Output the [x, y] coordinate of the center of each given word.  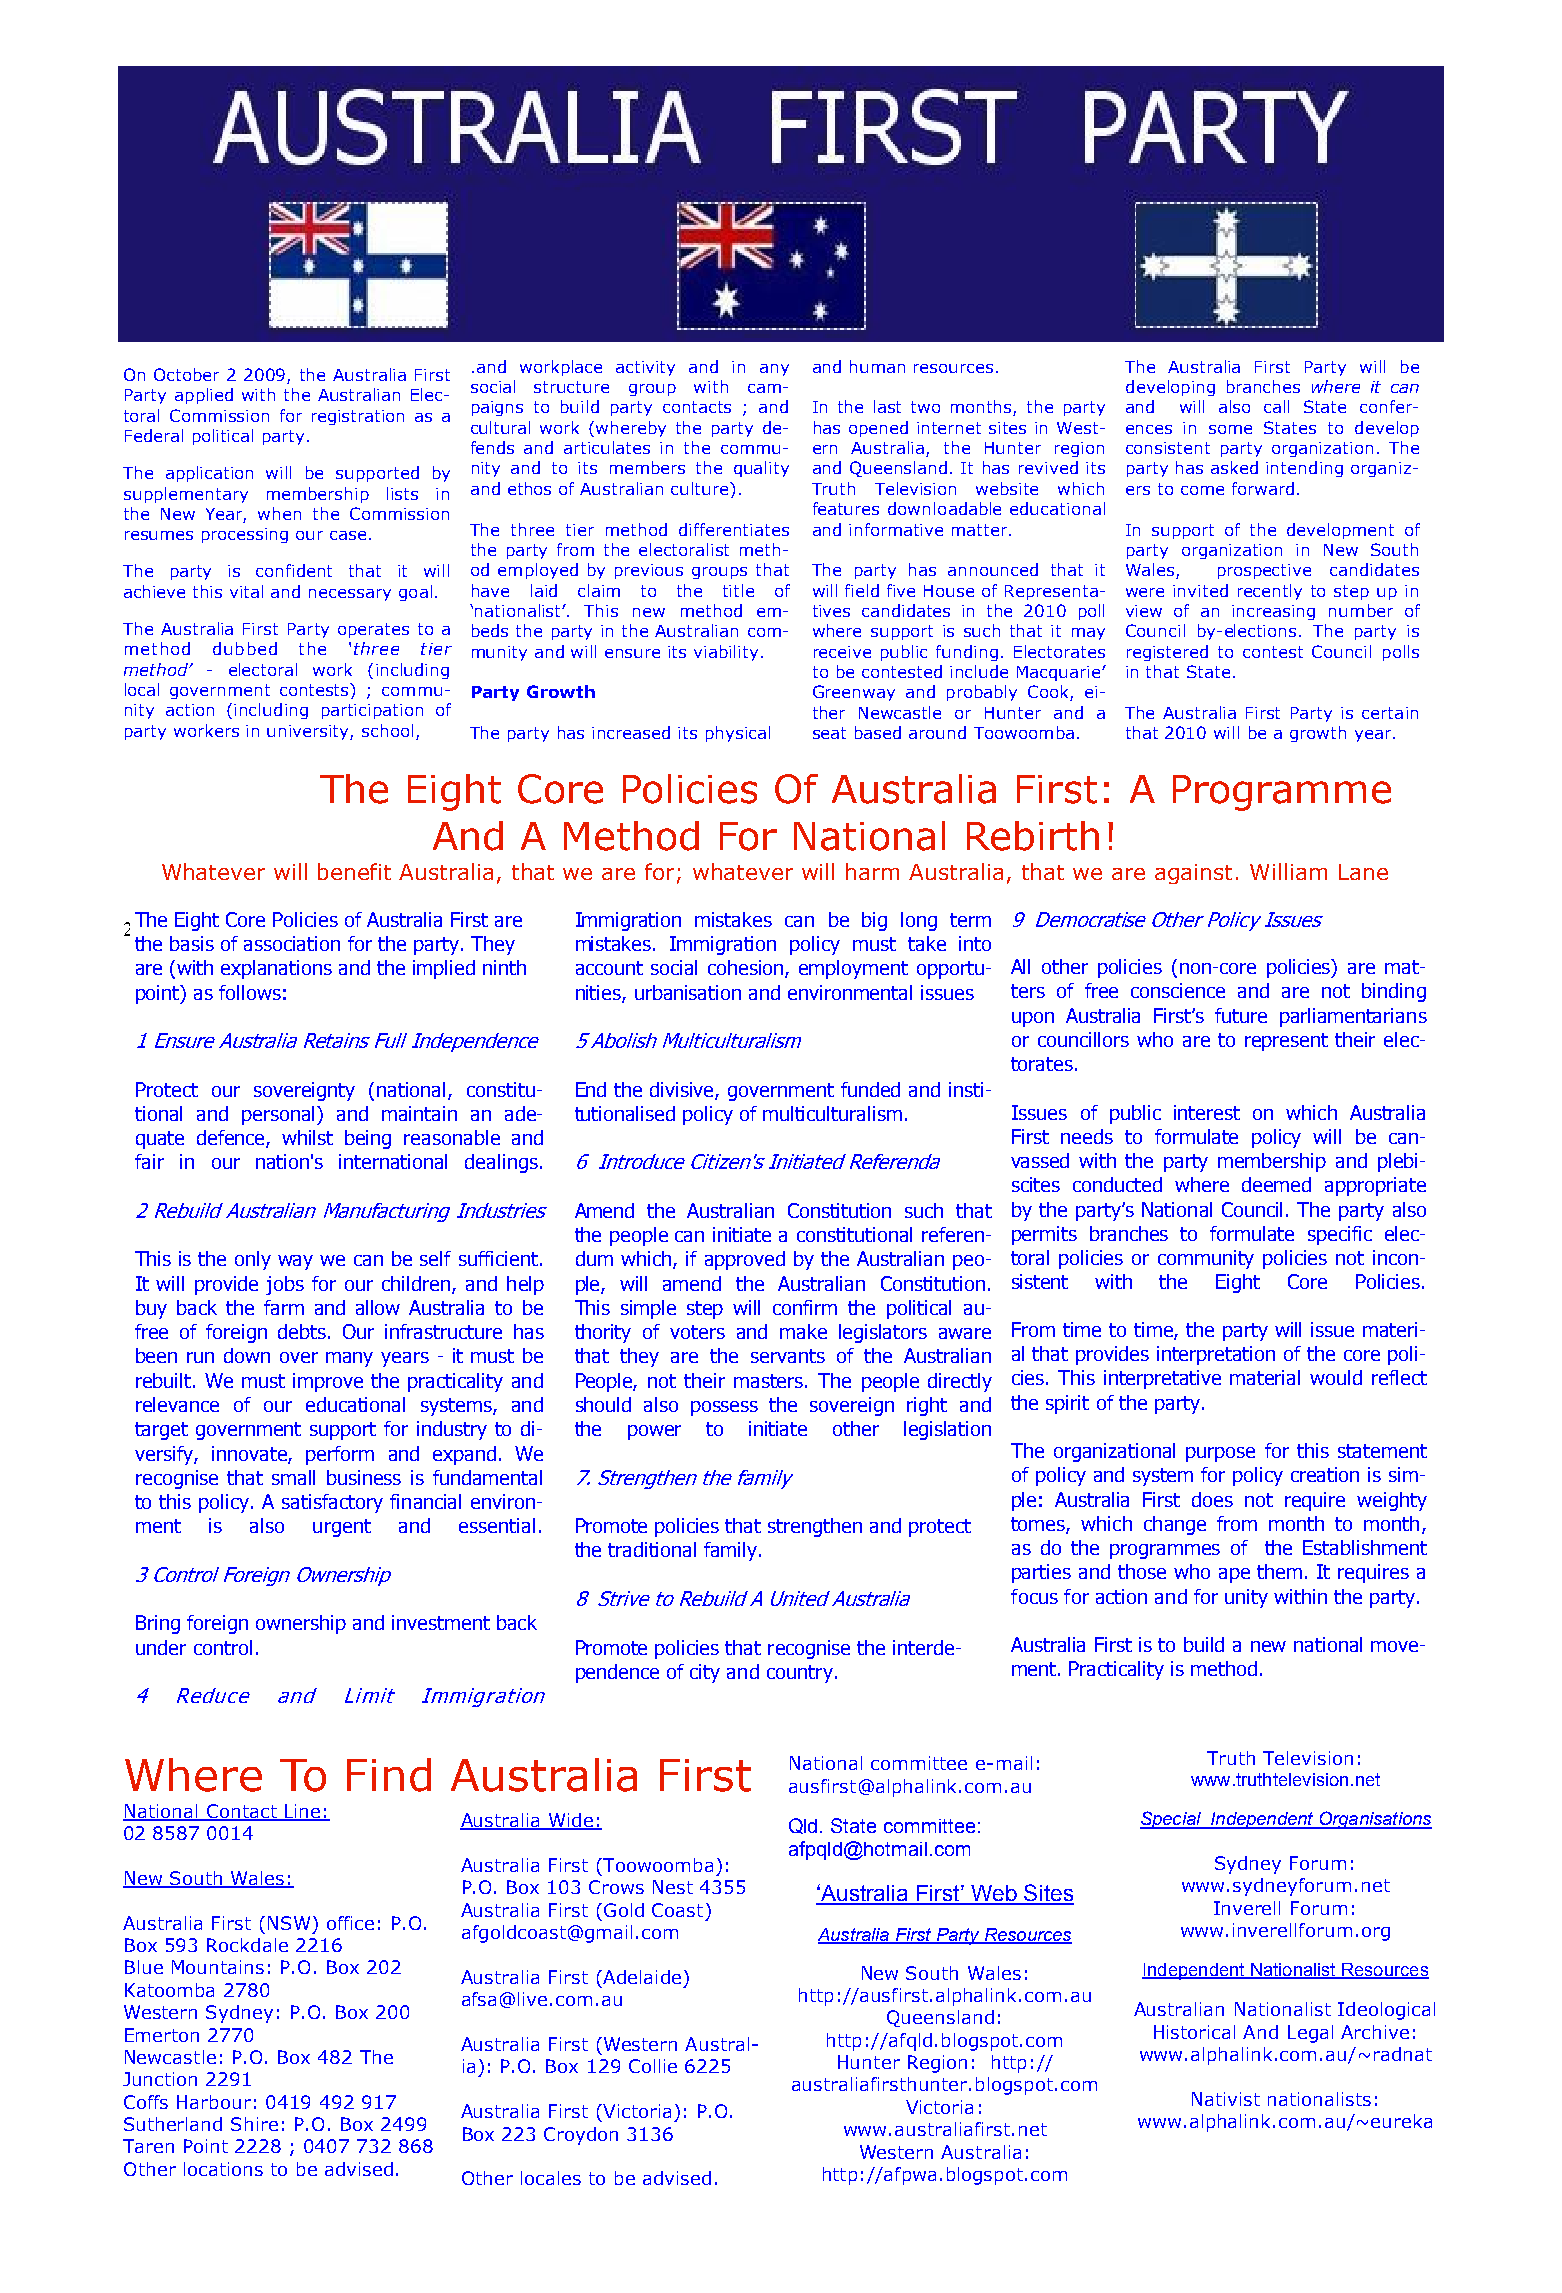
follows [250, 992]
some [1230, 429]
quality [761, 469]
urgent [342, 1528]
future [1241, 1015]
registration [358, 417]
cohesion [747, 969]
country [800, 1674]
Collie [653, 2066]
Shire [254, 2124]
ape [1234, 1575]
